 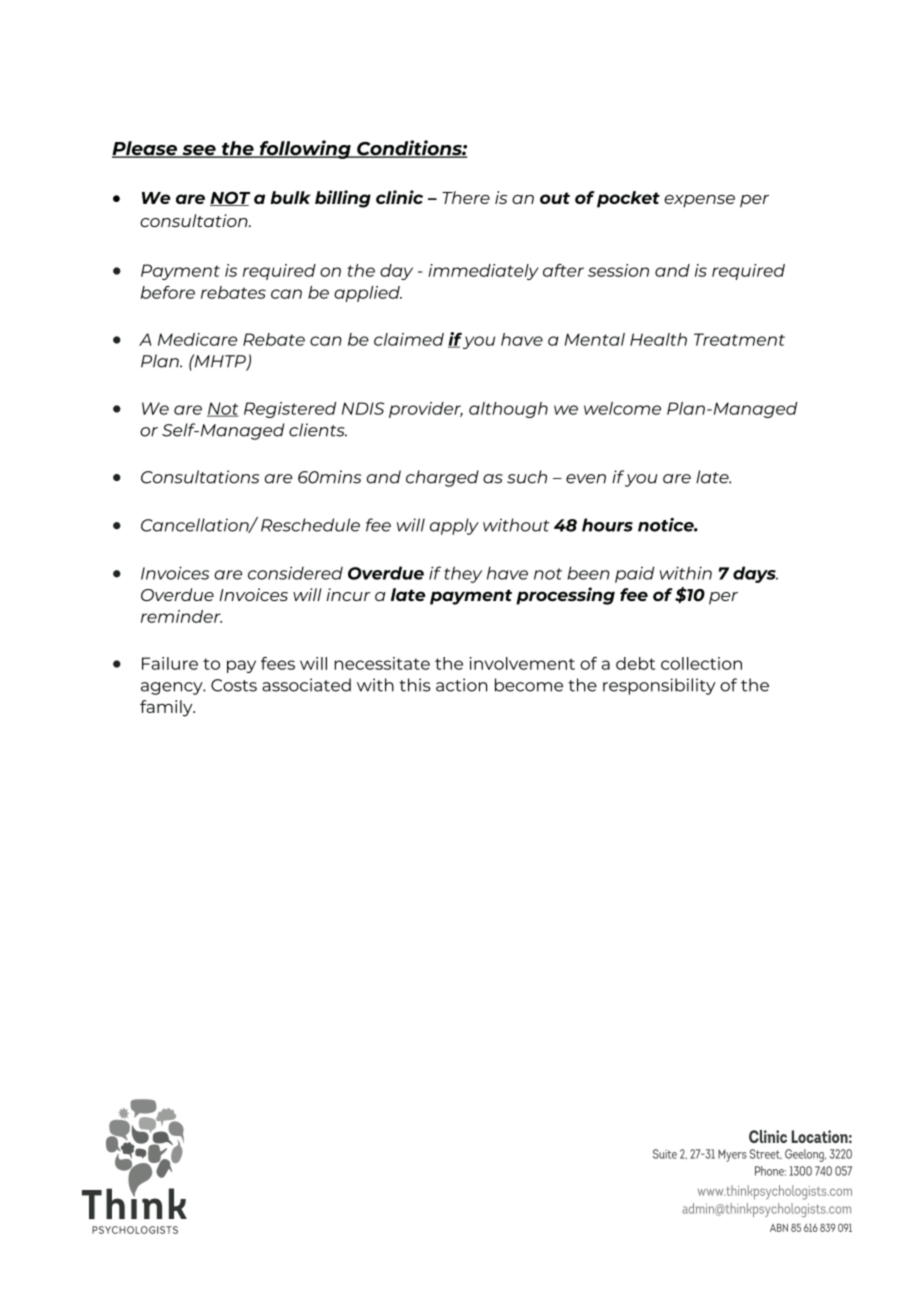 What do you see at coordinates (461, 685) in the screenshot?
I see `action` at bounding box center [461, 685].
